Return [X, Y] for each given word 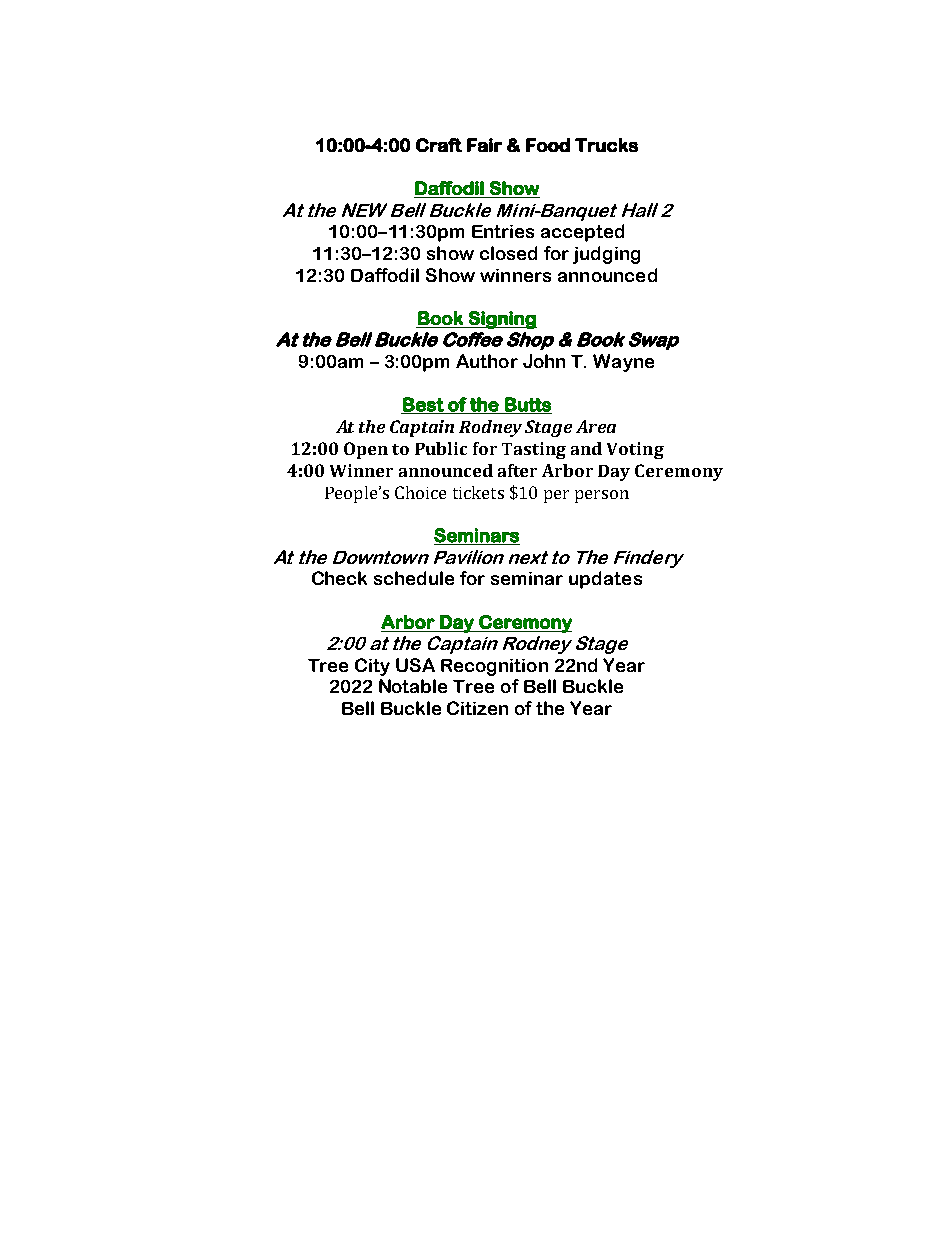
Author [487, 361]
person [602, 496]
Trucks [606, 145]
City [372, 667]
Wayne [623, 363]
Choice [420, 492]
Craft [439, 145]
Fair [484, 145]
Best [423, 405]
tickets [478, 492]
